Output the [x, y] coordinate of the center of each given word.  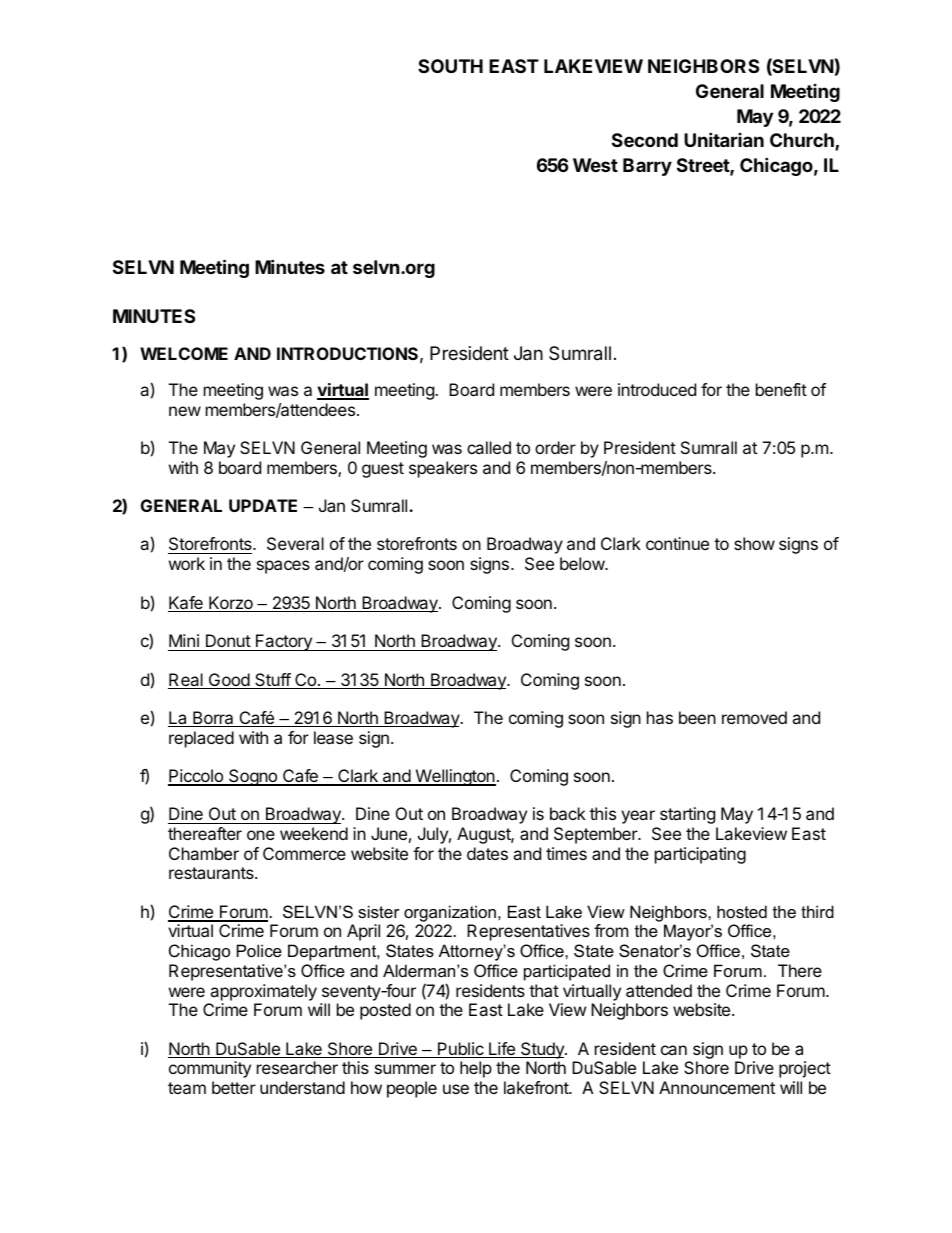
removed [754, 717]
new [185, 411]
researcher [297, 1067]
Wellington [454, 777]
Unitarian [724, 139]
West [595, 165]
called [489, 447]
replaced [201, 739]
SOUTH [450, 66]
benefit [781, 389]
